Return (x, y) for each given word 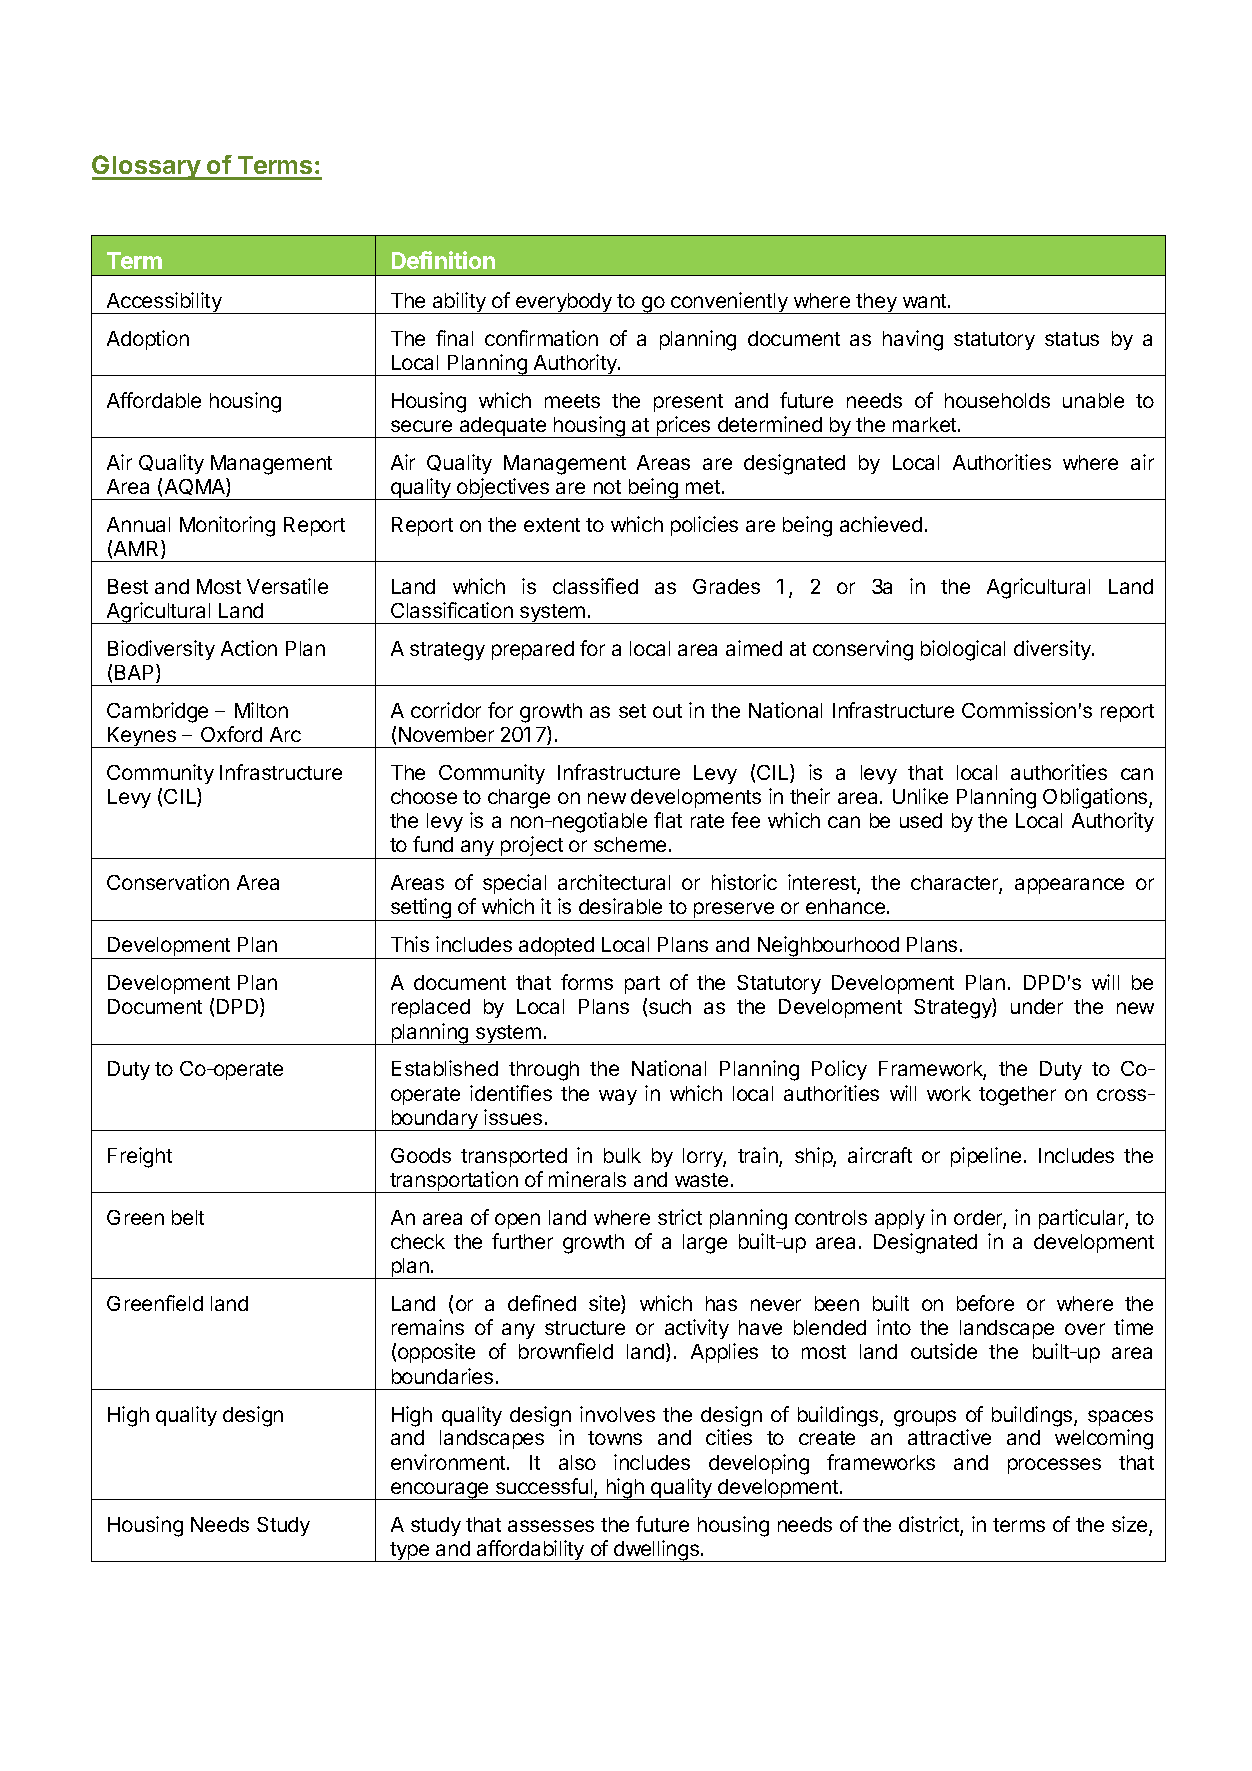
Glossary (147, 167)
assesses (551, 1526)
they (877, 303)
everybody (564, 303)
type (409, 1552)
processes (1054, 1466)
